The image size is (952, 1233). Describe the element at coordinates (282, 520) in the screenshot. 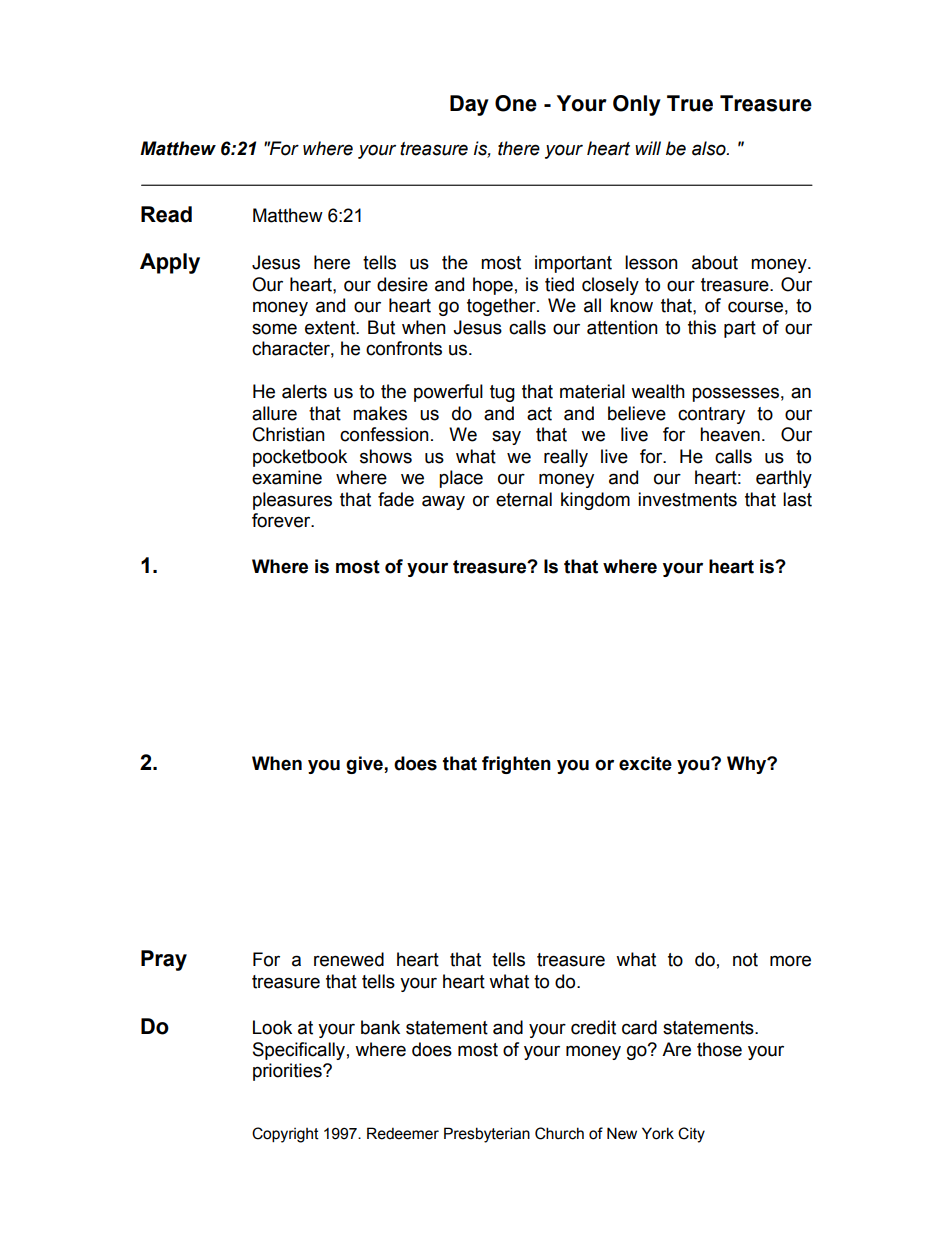

I see `forever` at that location.
